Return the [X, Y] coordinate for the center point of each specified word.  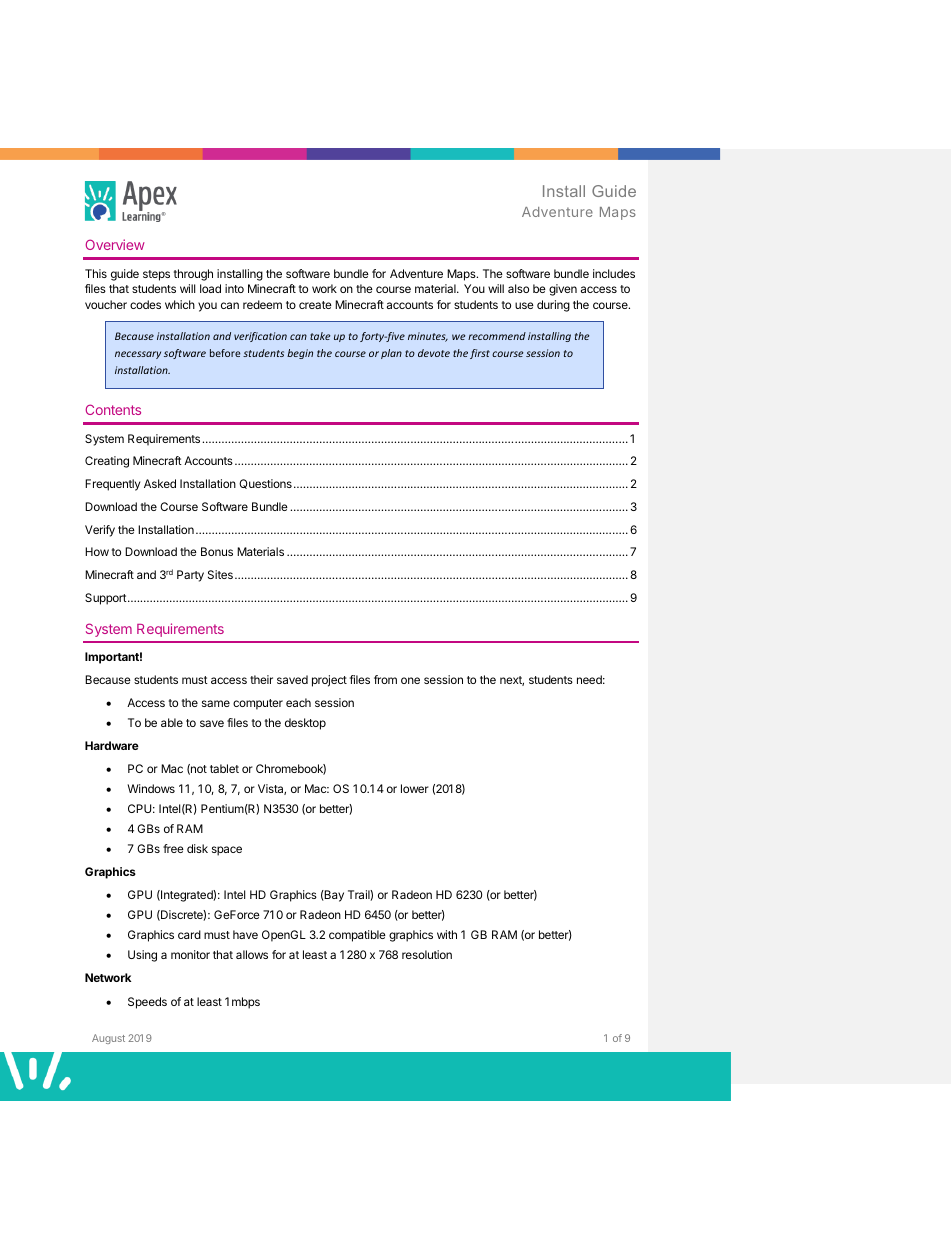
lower [415, 788]
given [563, 290]
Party [190, 576]
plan [391, 354]
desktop [305, 724]
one [410, 680]
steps [156, 275]
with [447, 934]
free [173, 848]
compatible [357, 936]
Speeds [147, 1003]
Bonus [217, 551]
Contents [113, 409]
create [315, 305]
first [480, 354]
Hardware [112, 745]
